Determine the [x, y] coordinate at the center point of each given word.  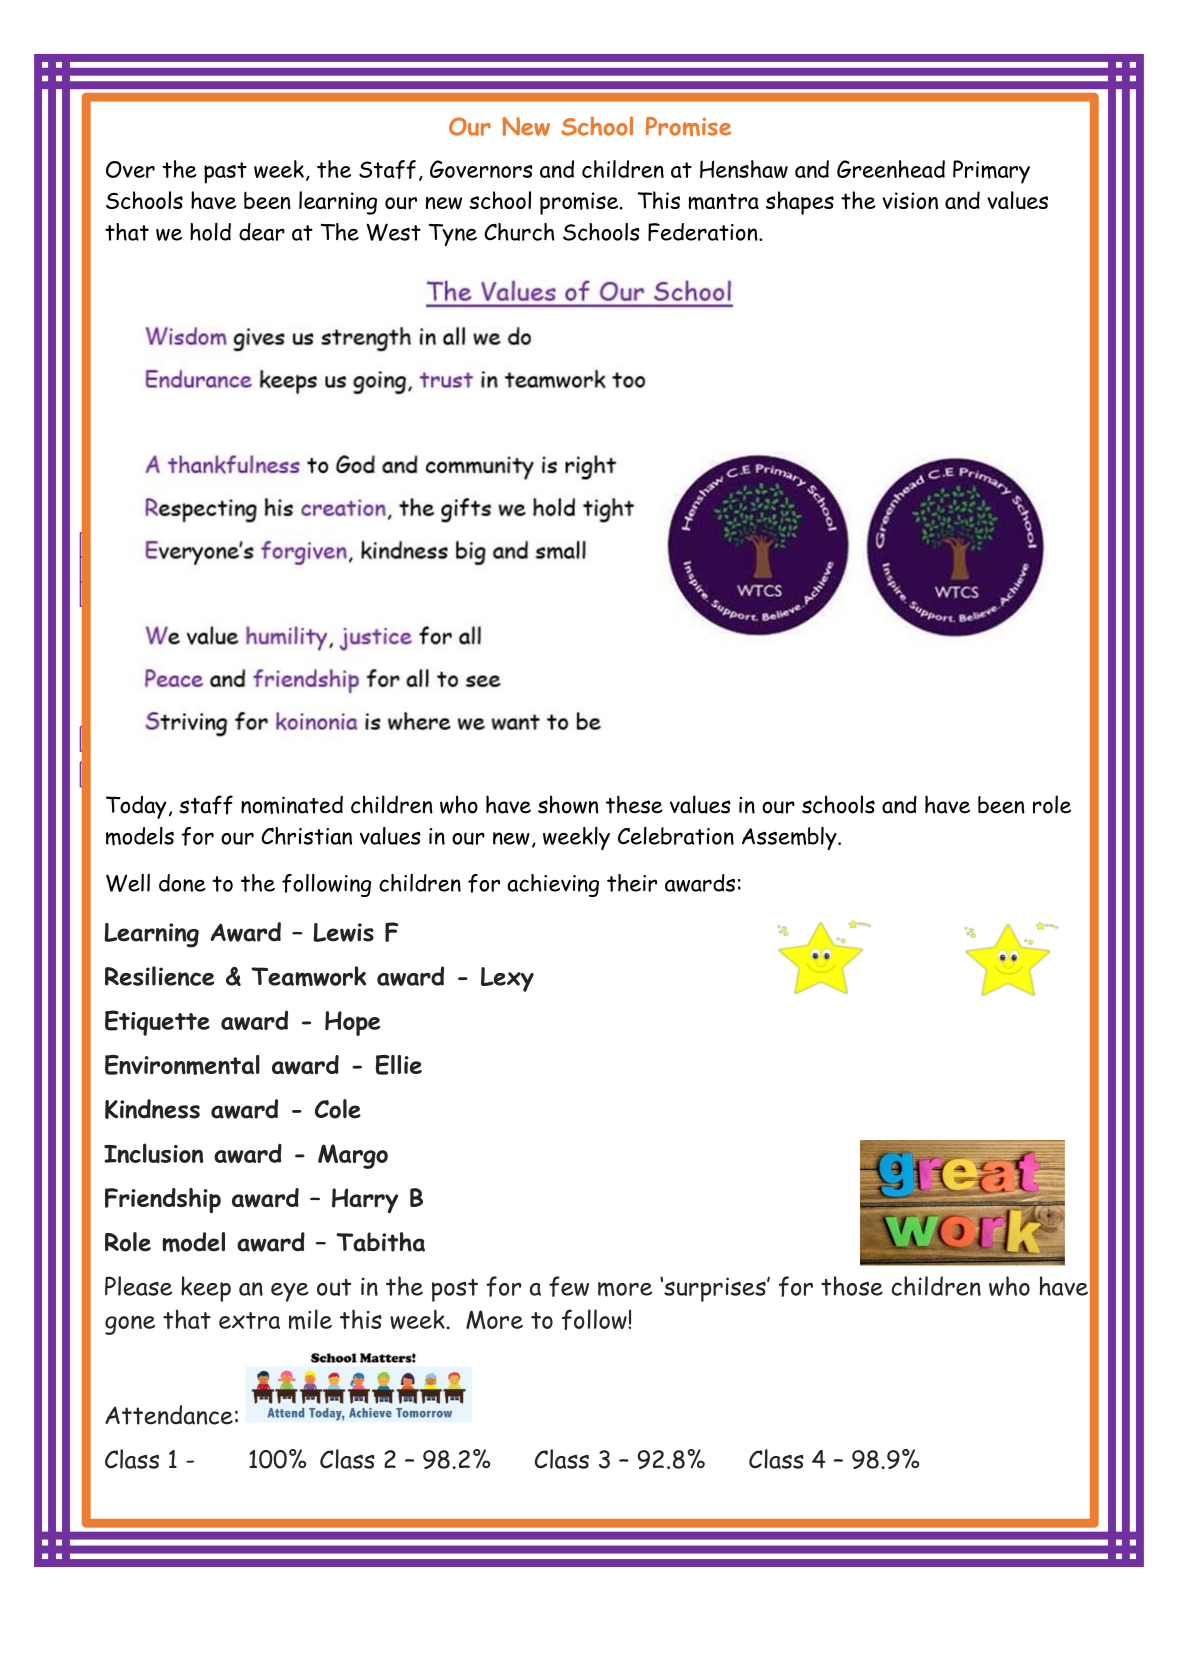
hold [210, 232]
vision [910, 200]
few [569, 1286]
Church [519, 232]
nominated [292, 805]
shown [568, 804]
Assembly [790, 838]
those [852, 1286]
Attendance [169, 1415]
